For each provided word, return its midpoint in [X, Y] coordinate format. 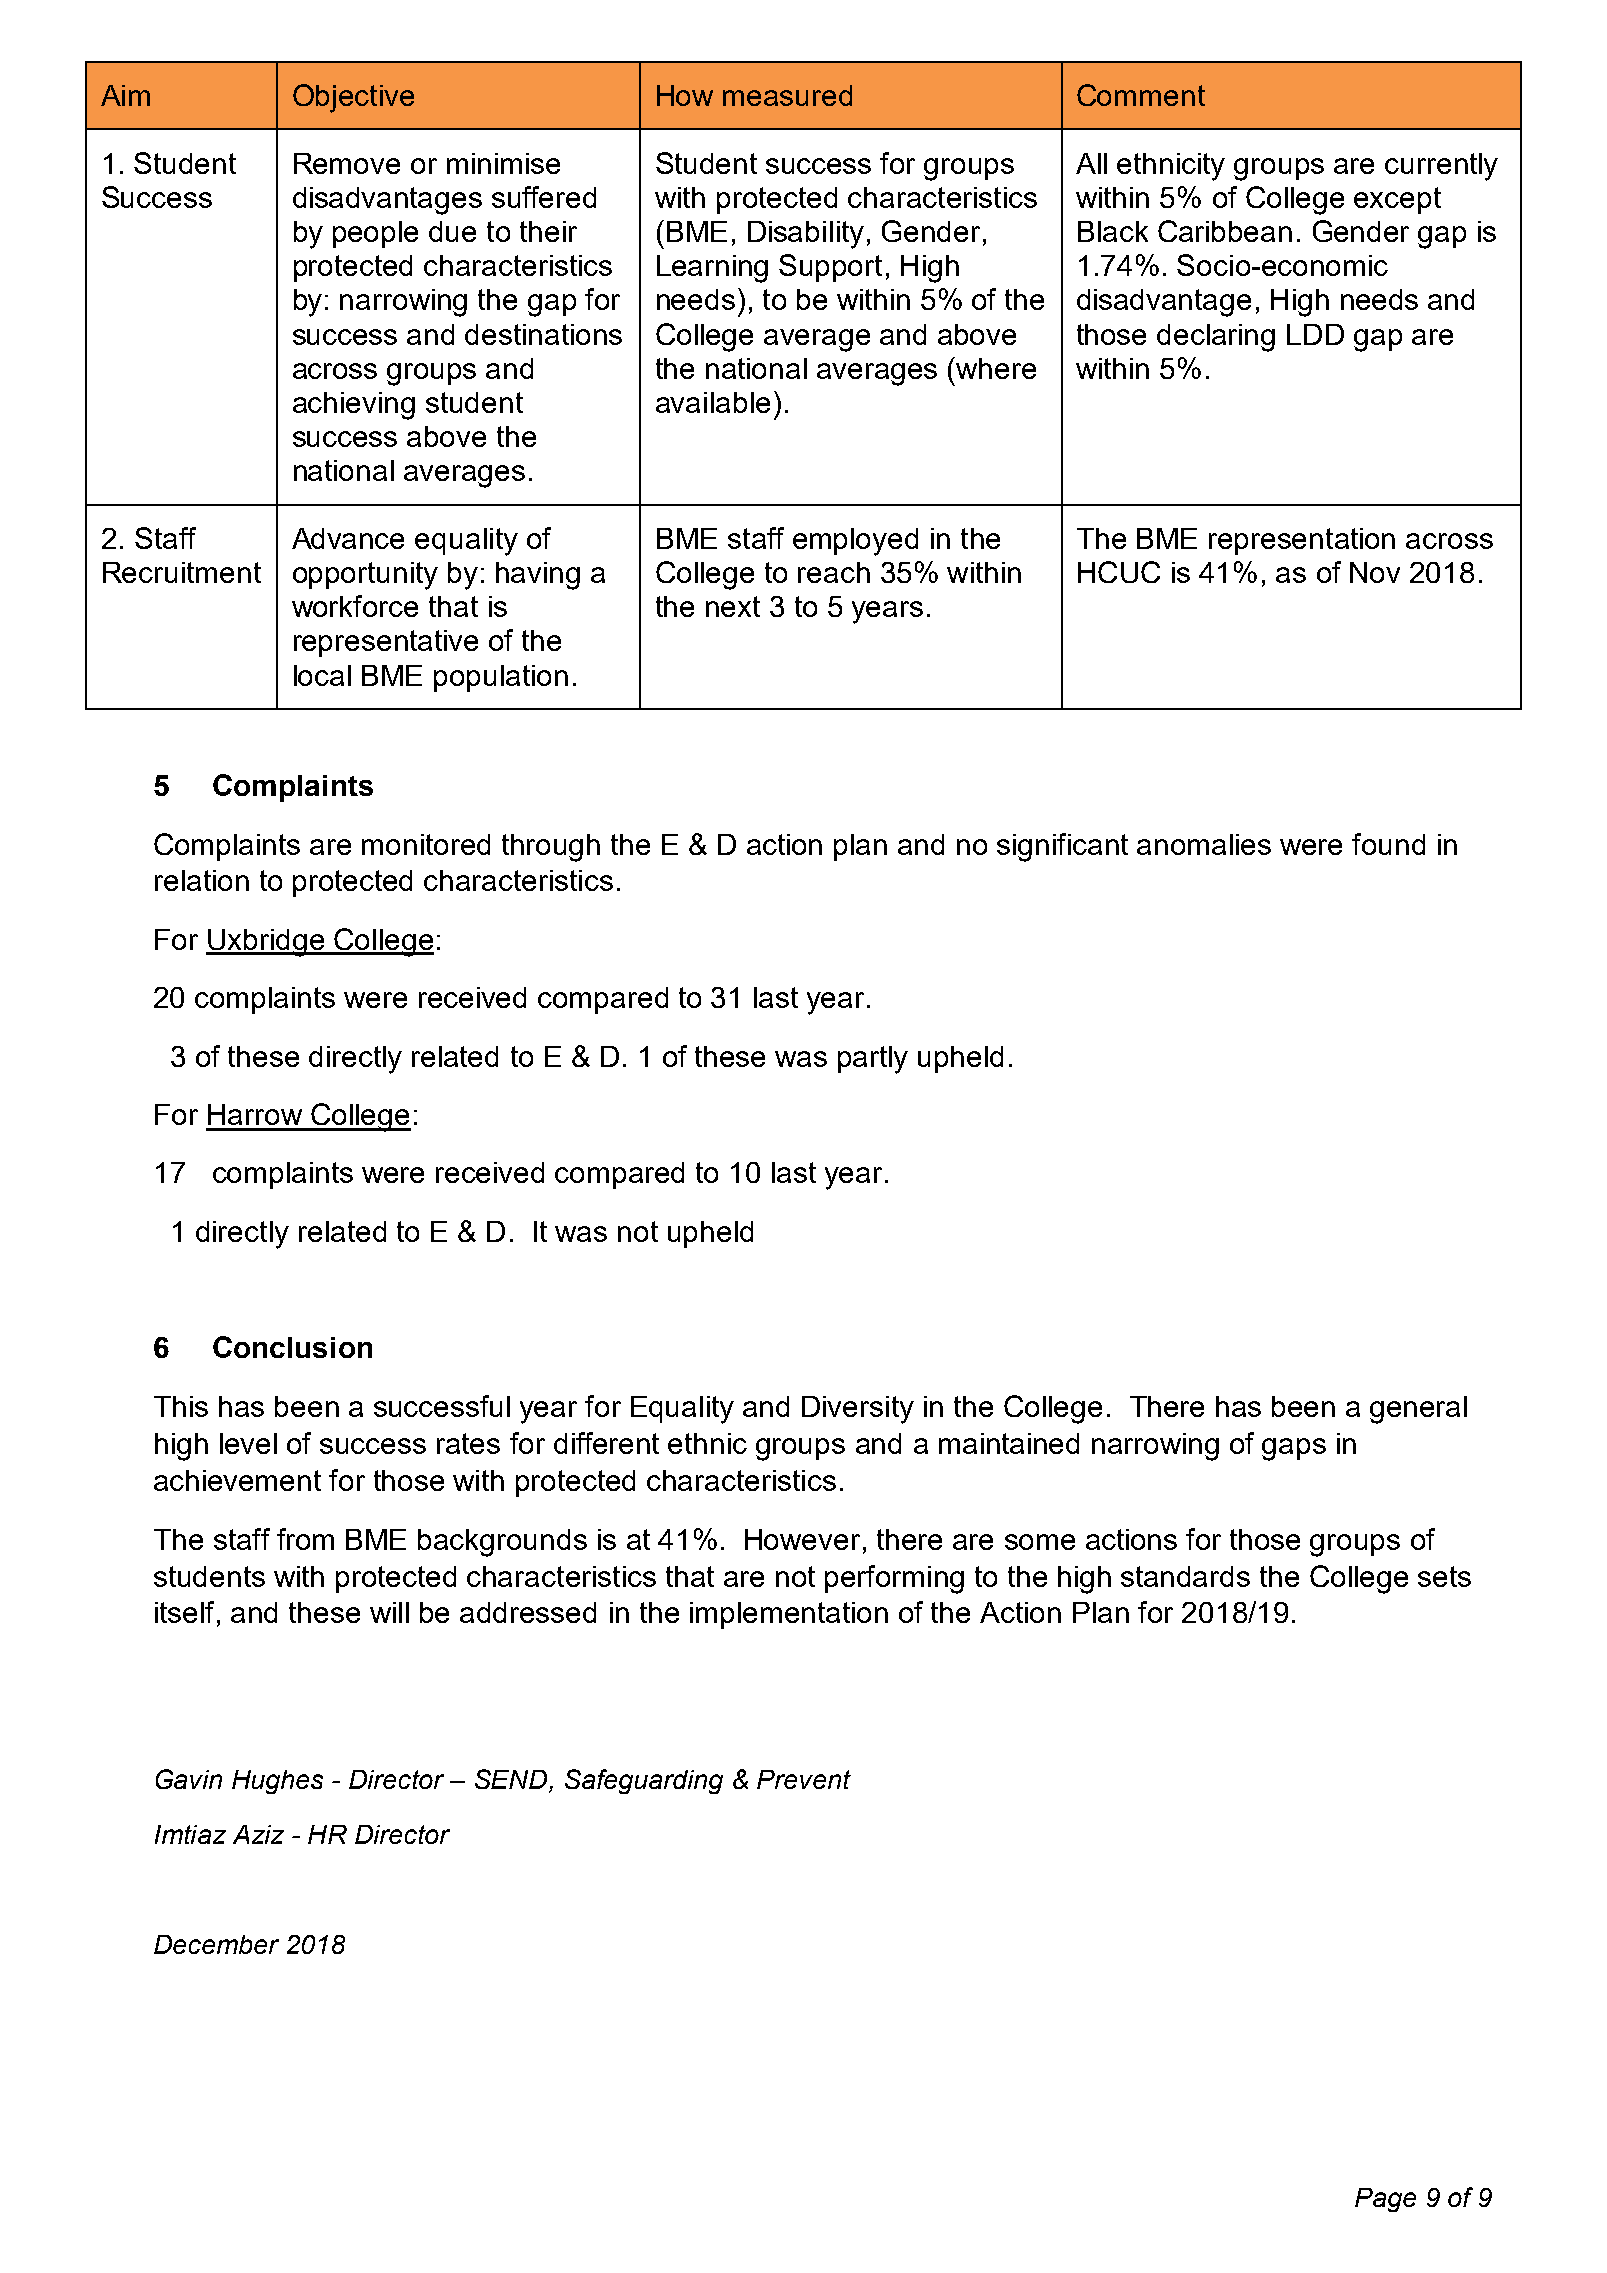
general [1418, 1410]
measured [787, 95]
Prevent [804, 1779]
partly [873, 1060]
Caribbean [1225, 231]
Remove [347, 163]
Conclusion [292, 1347]
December [216, 1944]
